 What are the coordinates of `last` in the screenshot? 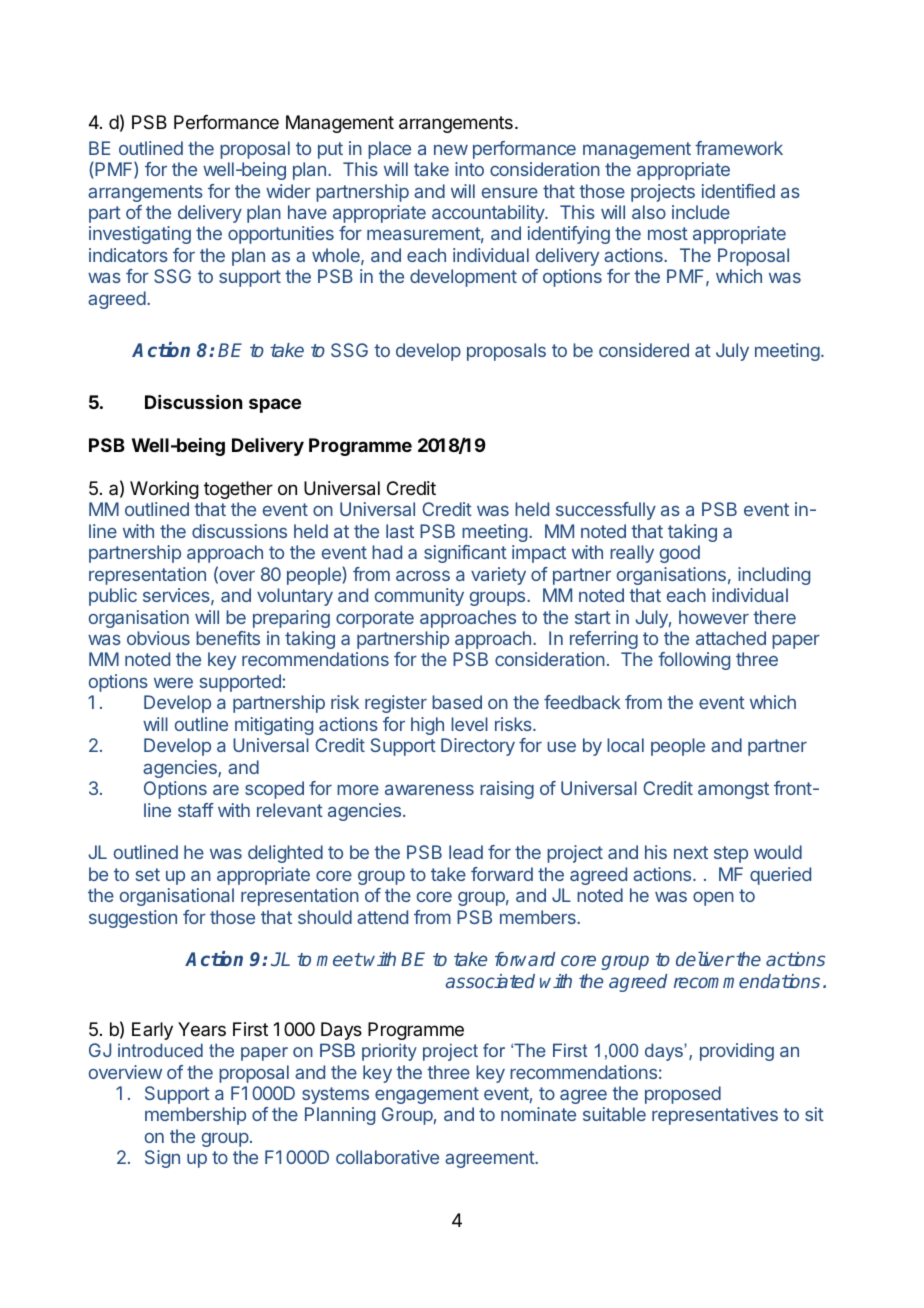 It's located at (400, 531).
